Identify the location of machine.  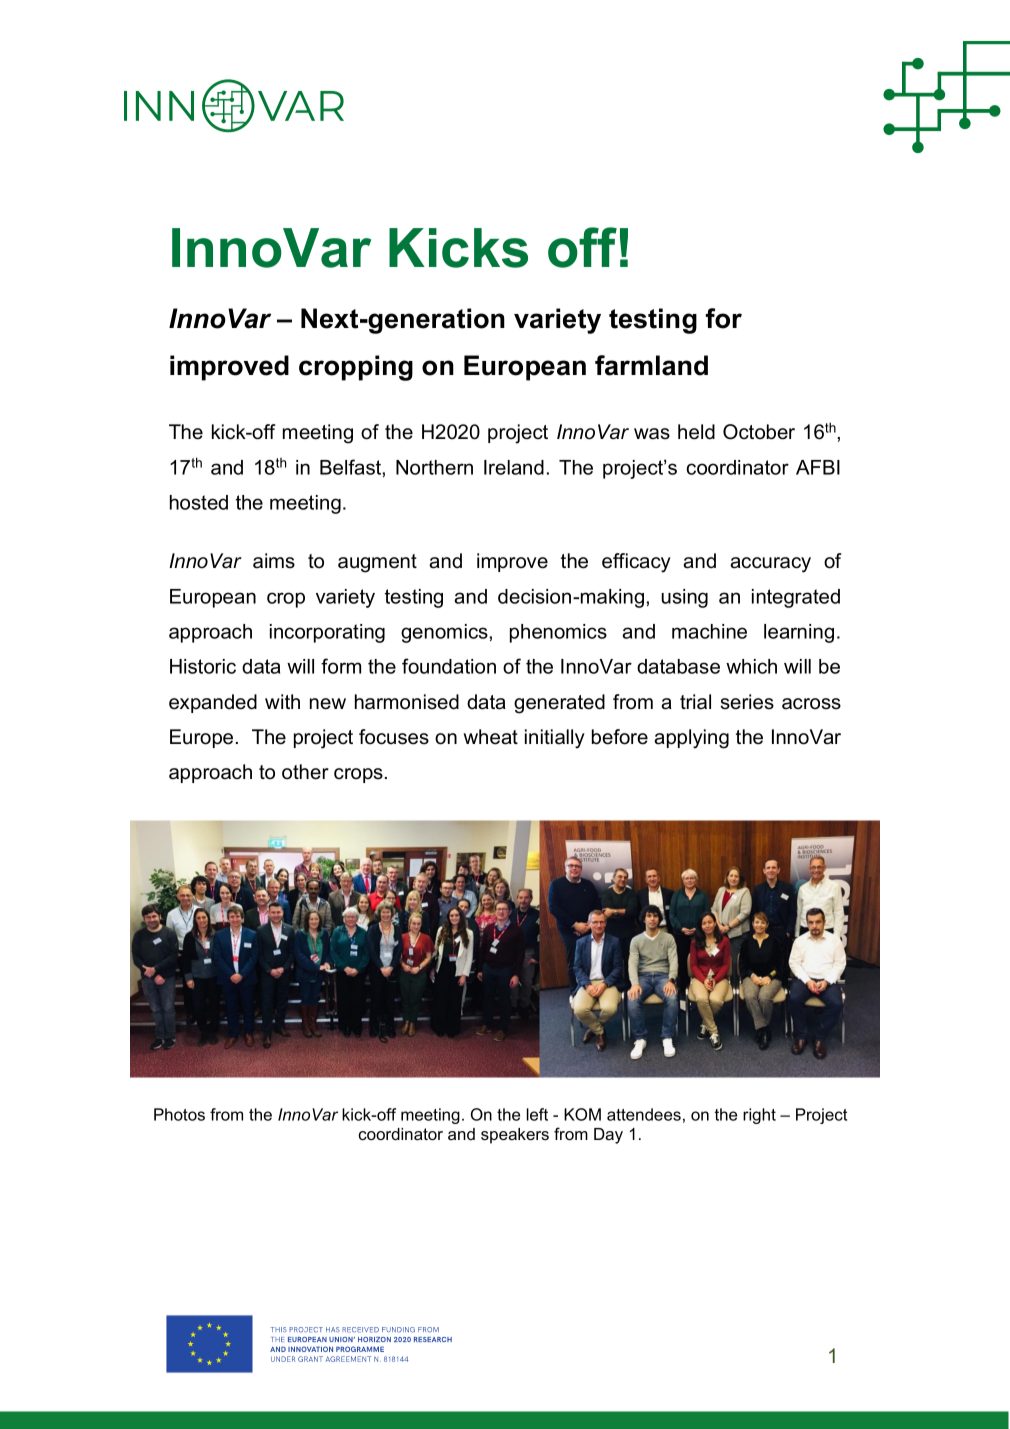
(709, 631).
